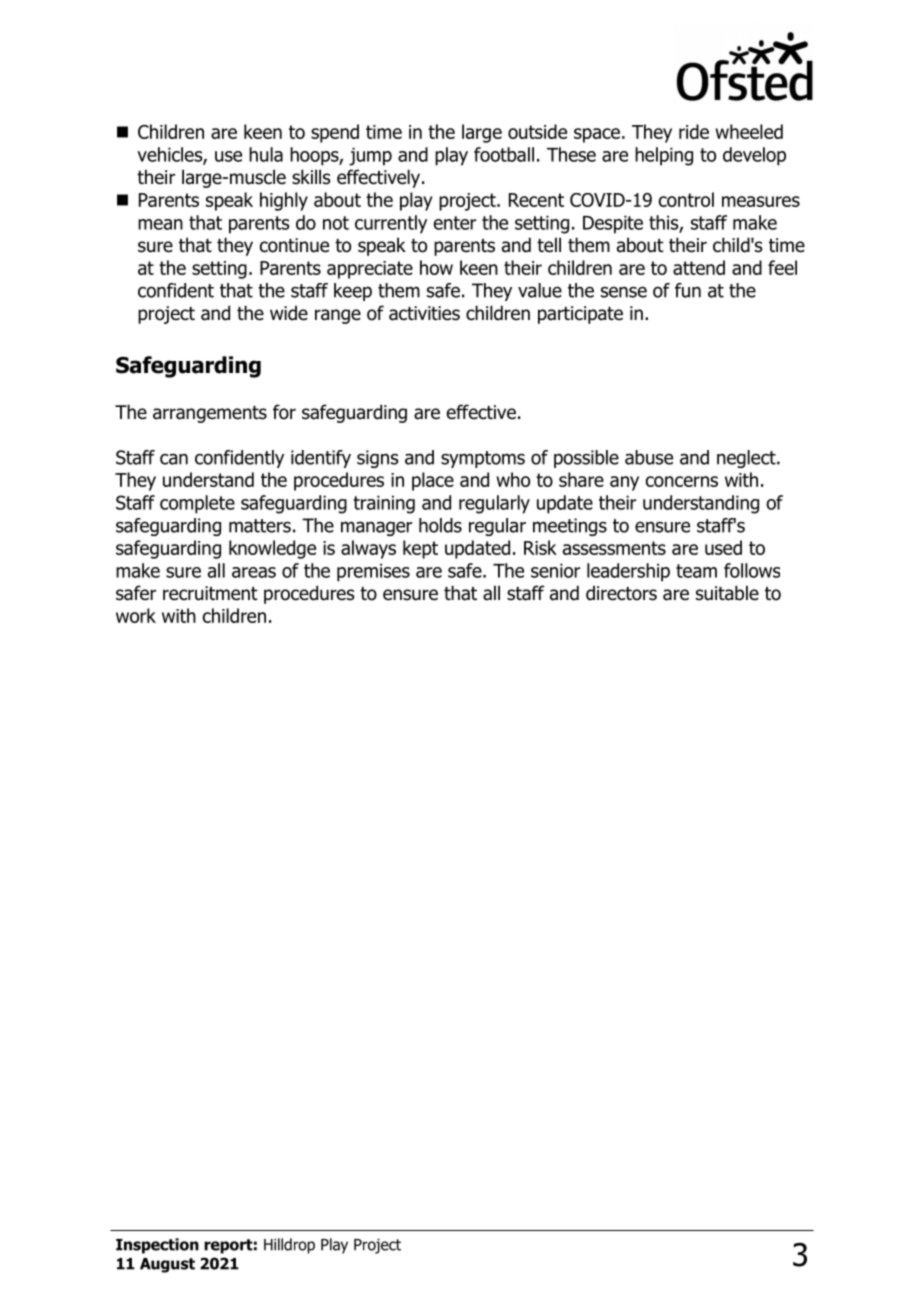 This page has height=1310, width=924. Describe the element at coordinates (694, 131) in the page. I see `ride` at that location.
